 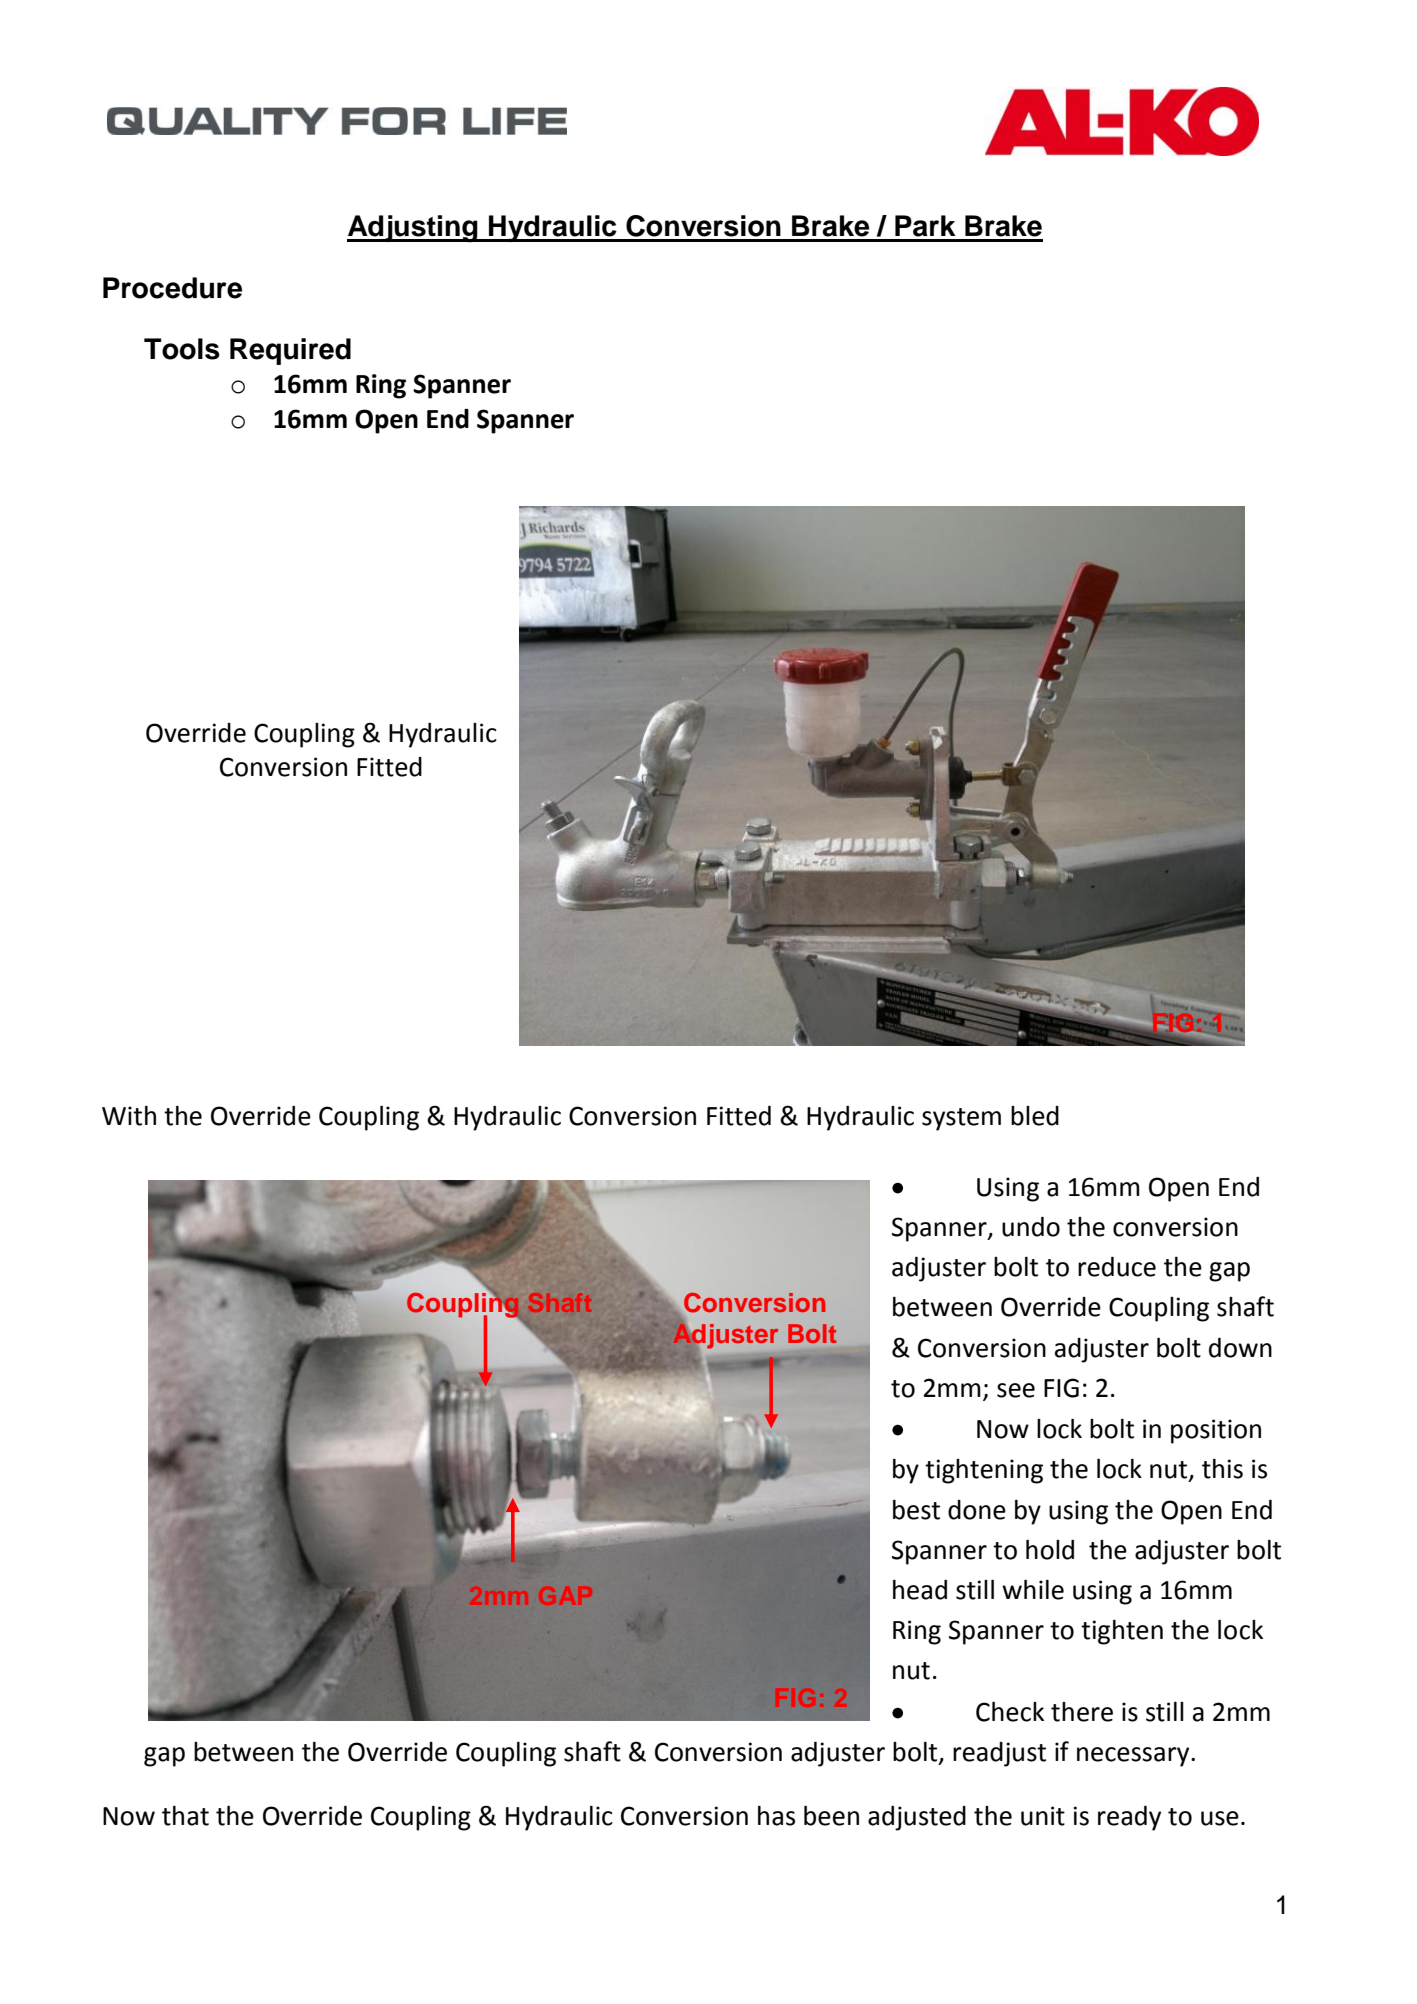 What do you see at coordinates (916, 1510) in the page?
I see `best` at bounding box center [916, 1510].
